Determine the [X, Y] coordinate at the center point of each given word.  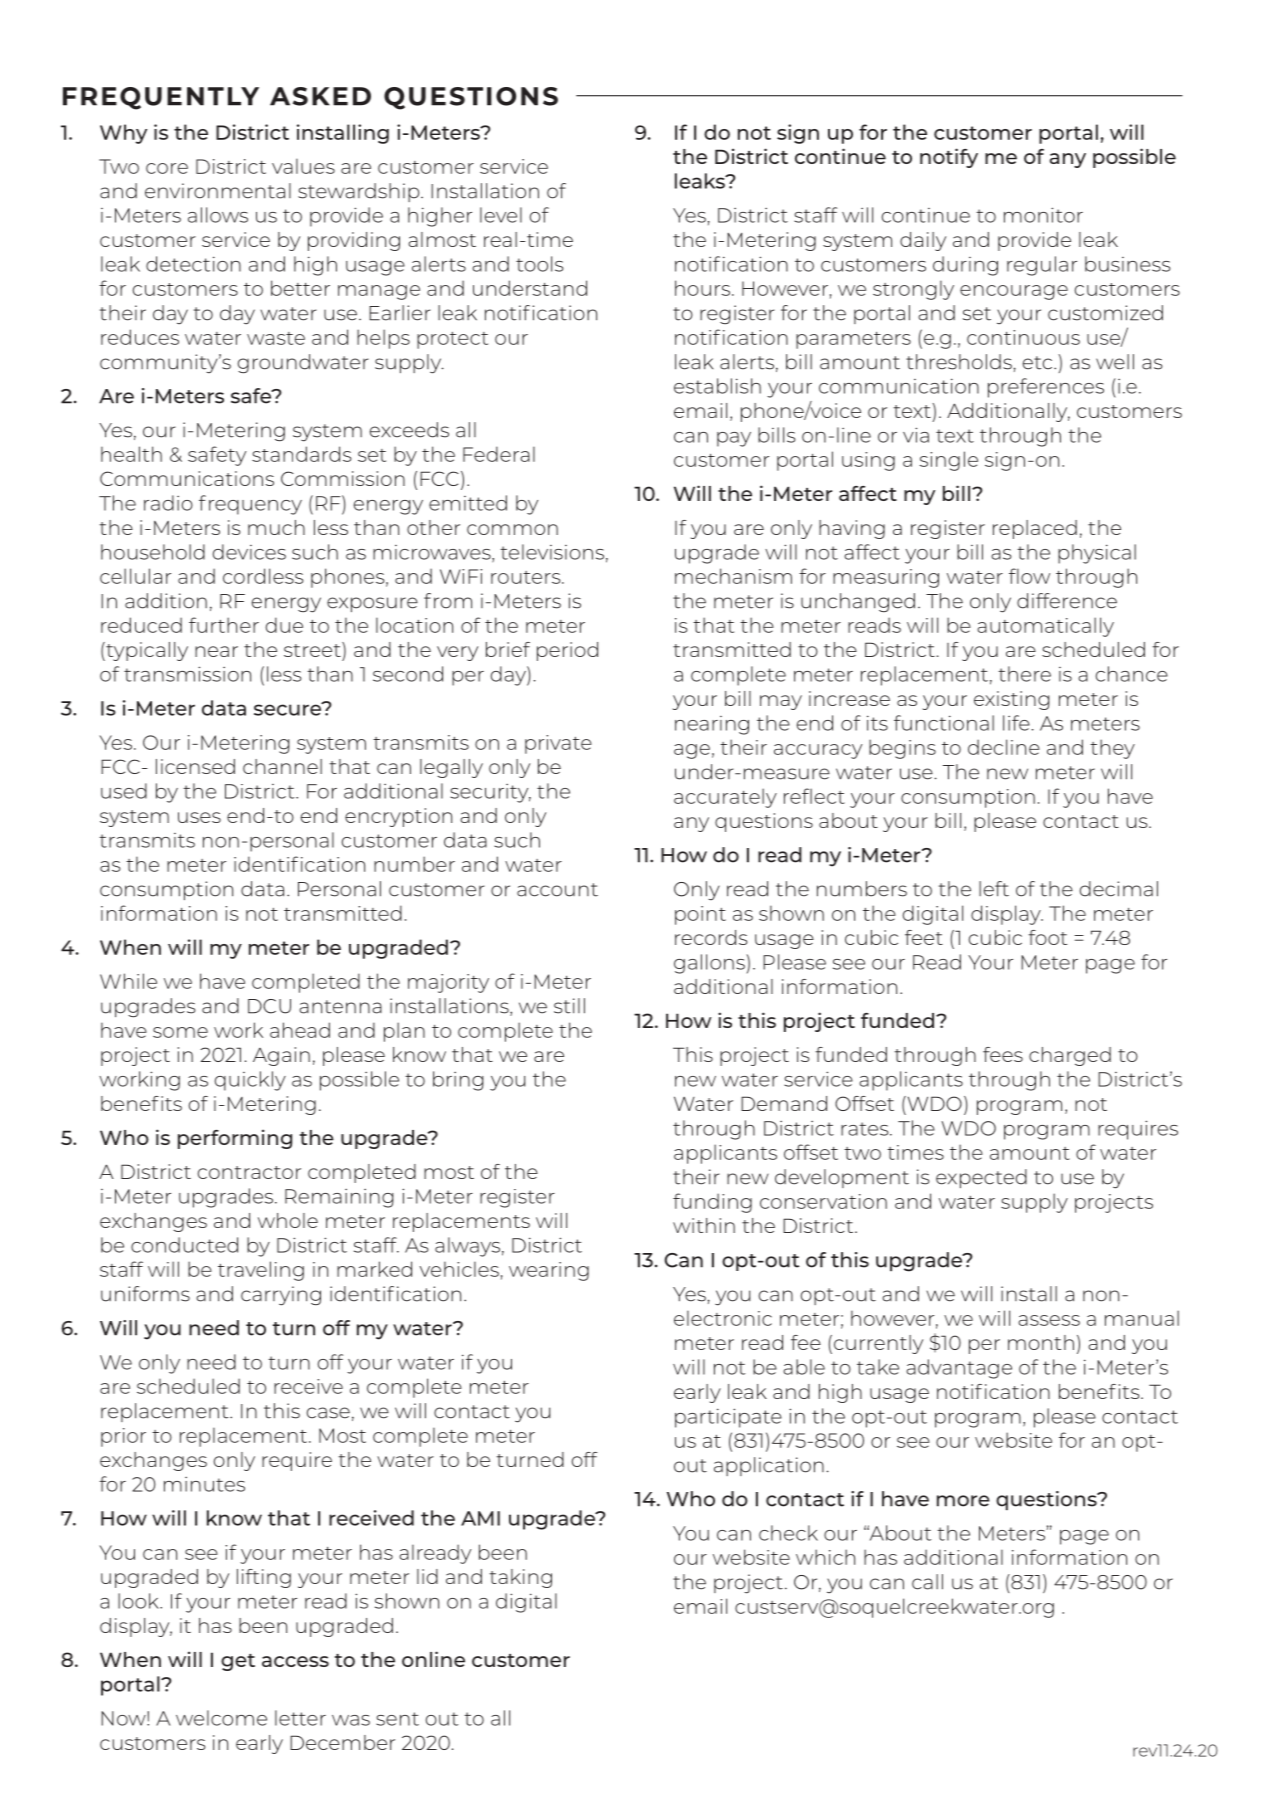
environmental [218, 191]
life [1016, 723]
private [558, 744]
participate [728, 1418]
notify [949, 158]
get [238, 1662]
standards [301, 454]
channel [282, 766]
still [569, 1006]
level [501, 215]
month [1041, 1342]
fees [1003, 1054]
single [949, 461]
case [328, 1413]
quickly [250, 1081]
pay [734, 439]
